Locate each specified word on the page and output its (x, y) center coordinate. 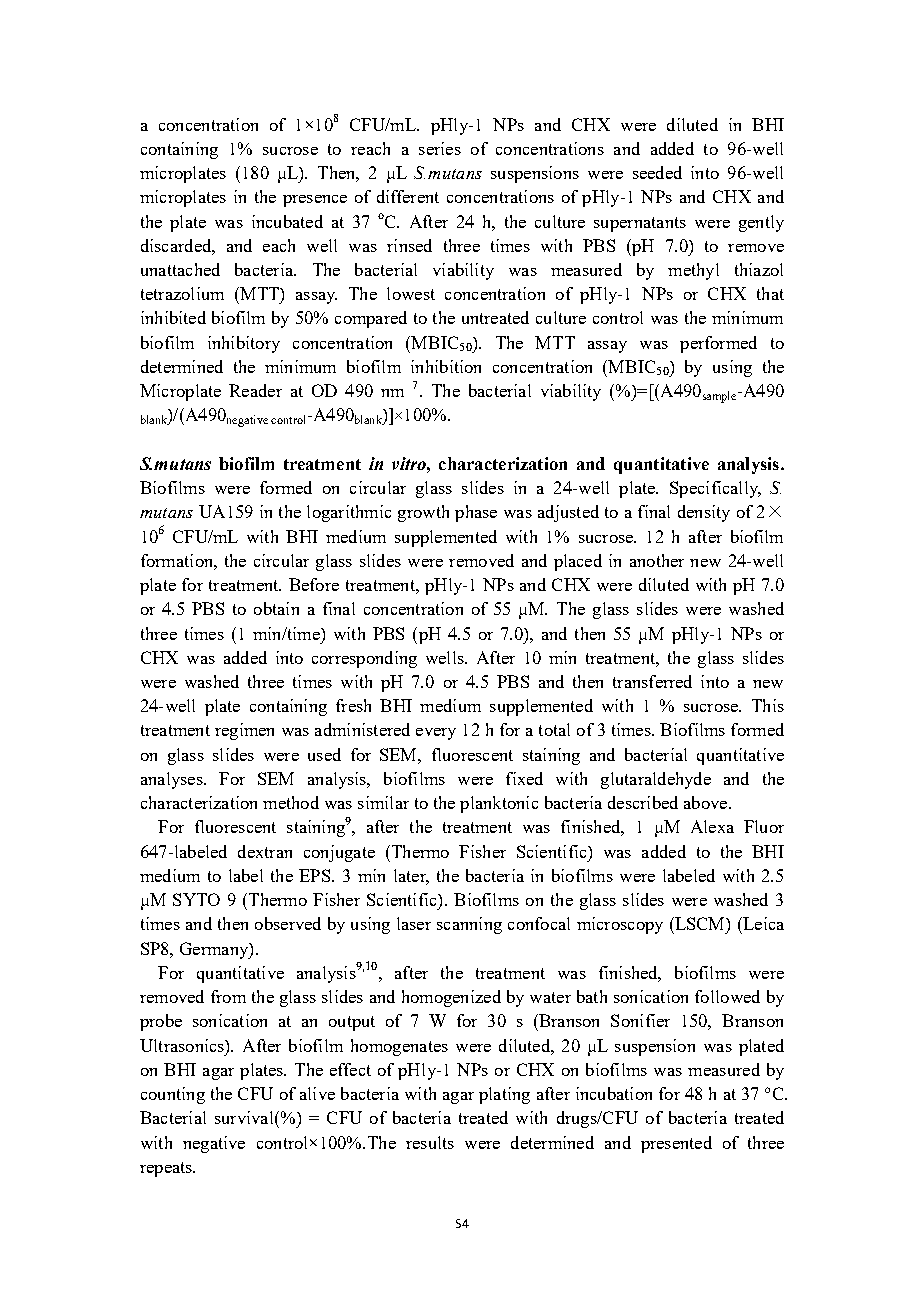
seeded (657, 172)
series (440, 148)
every (436, 734)
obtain (276, 608)
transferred (652, 681)
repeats (167, 1169)
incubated (287, 221)
